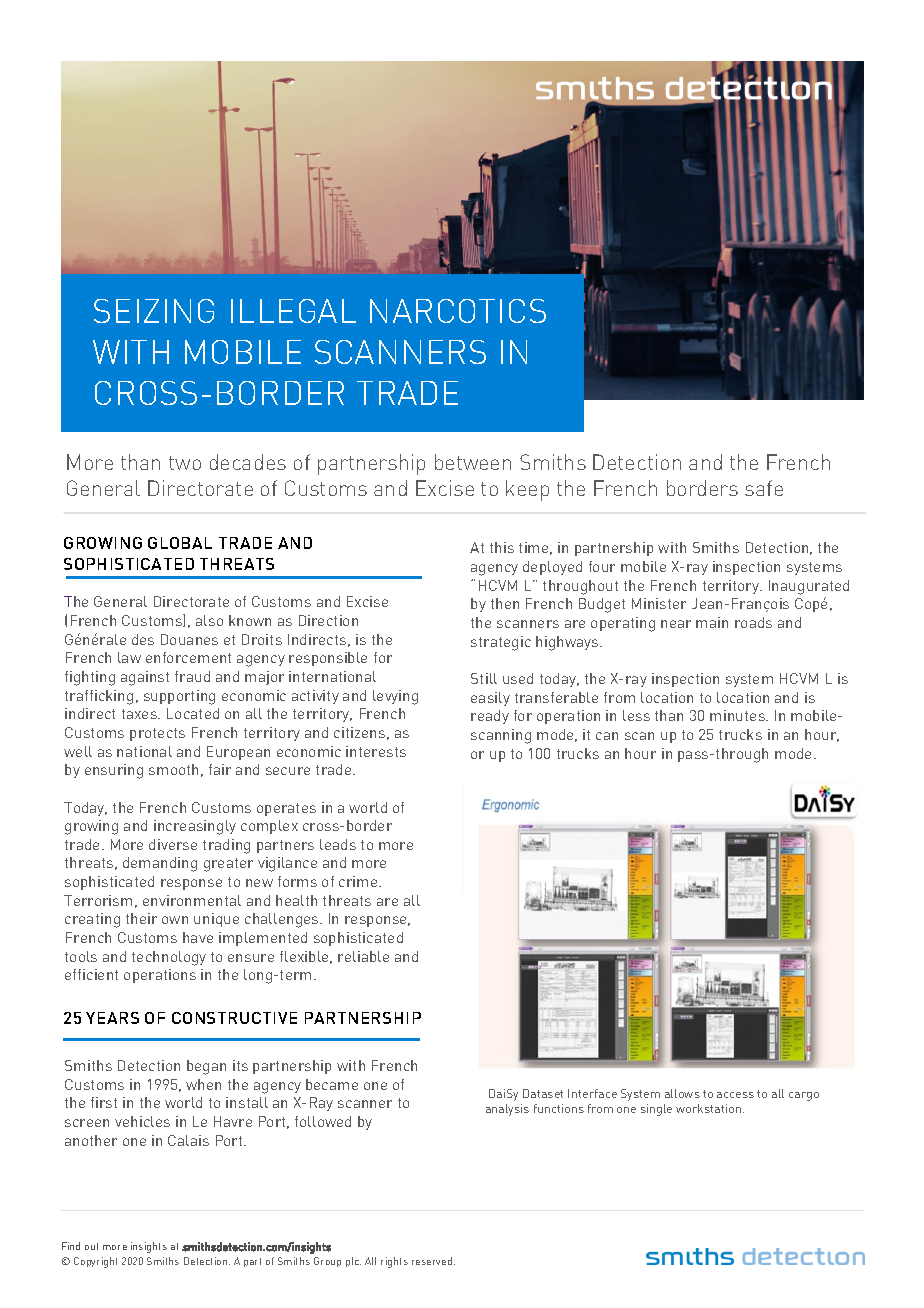 The image size is (924, 1308). I want to click on interests, so click(376, 751).
